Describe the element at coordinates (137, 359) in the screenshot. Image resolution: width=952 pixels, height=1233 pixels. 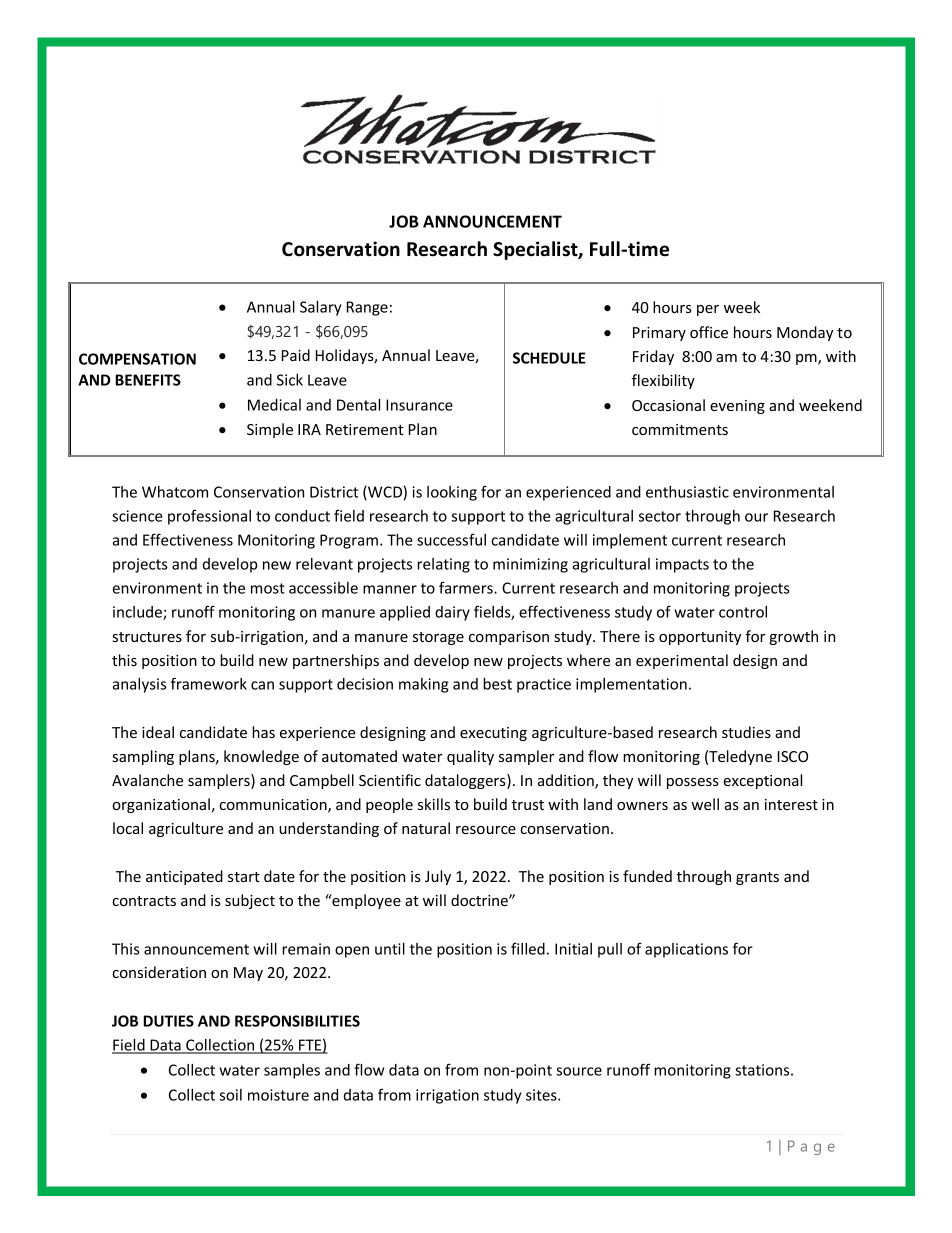
I see `COMPENSATION` at that location.
